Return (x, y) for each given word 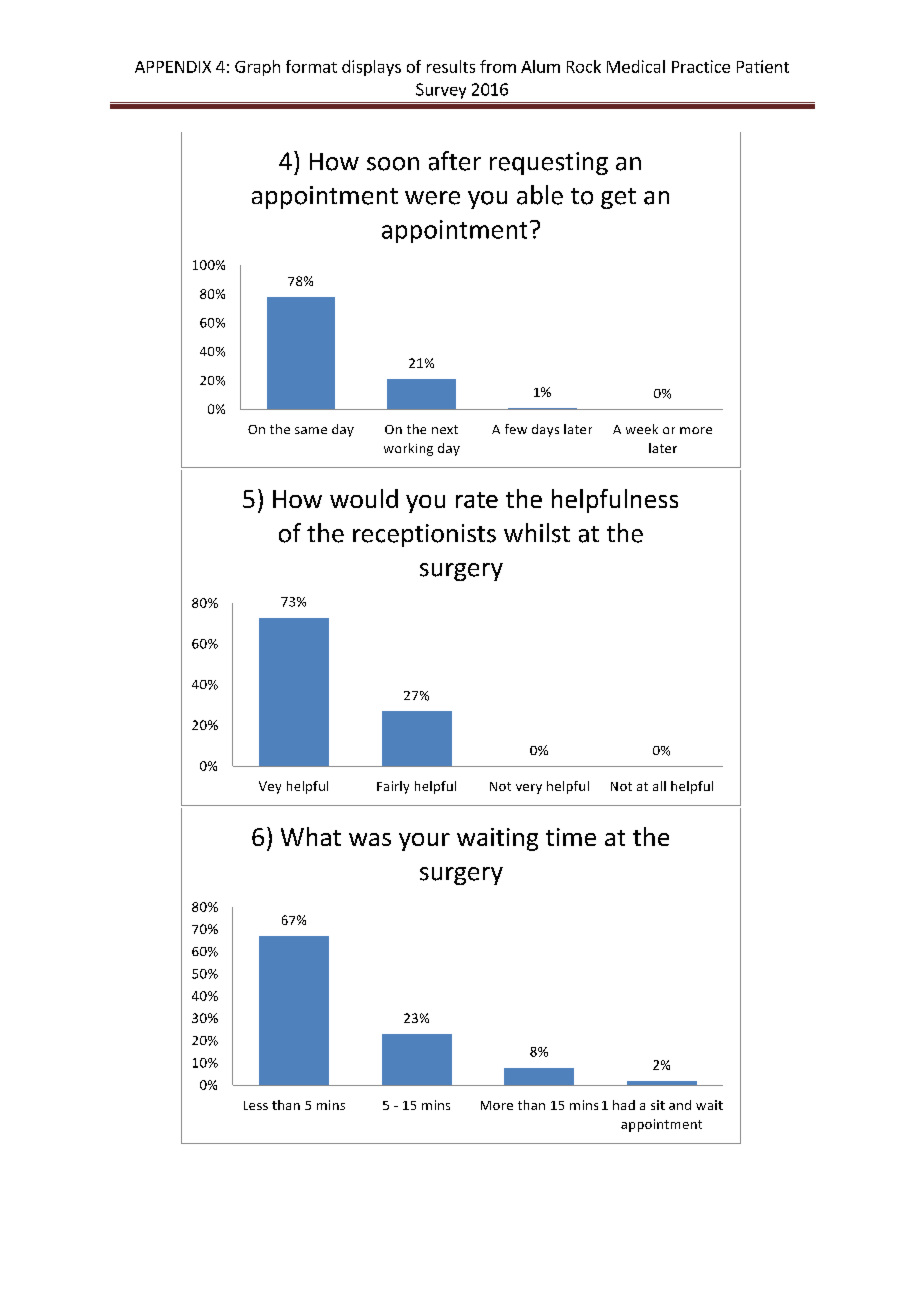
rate (477, 500)
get (618, 198)
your (424, 842)
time (571, 837)
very (529, 789)
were (432, 198)
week (642, 429)
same (311, 430)
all (659, 786)
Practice (701, 66)
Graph (257, 68)
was (370, 839)
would (364, 498)
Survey (441, 91)
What (311, 836)
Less (256, 1105)
